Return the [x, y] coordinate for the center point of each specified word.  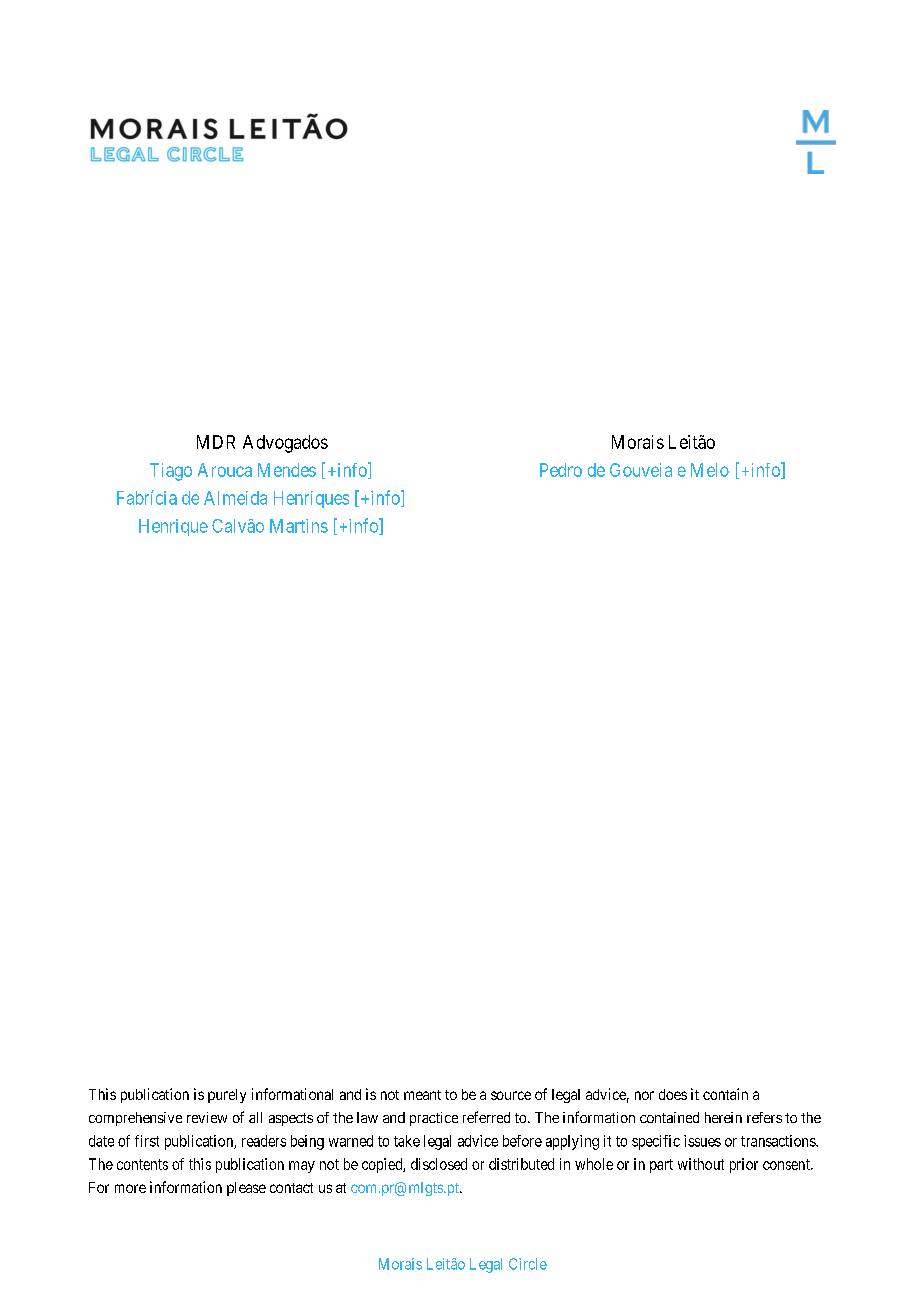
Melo [710, 470]
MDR [216, 442]
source [511, 1095]
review [207, 1117]
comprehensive [135, 1119]
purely [227, 1096]
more [130, 1188]
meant [422, 1095]
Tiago [171, 472]
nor [644, 1095]
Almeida [235, 498]
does [673, 1094]
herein [723, 1117]
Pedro [561, 470]
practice [434, 1119]
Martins [299, 526]
